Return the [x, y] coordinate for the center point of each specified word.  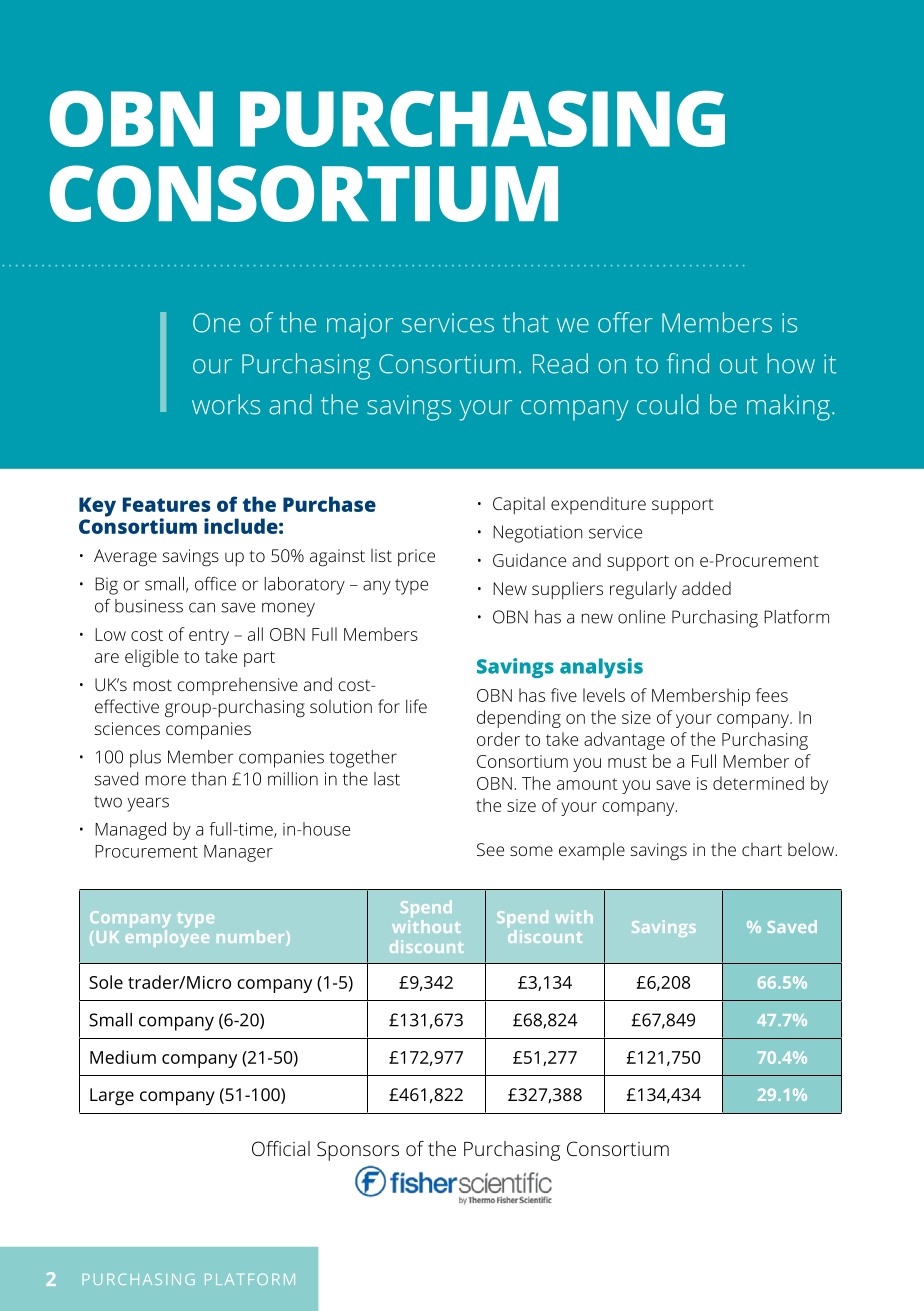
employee [167, 938]
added [706, 588]
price [416, 557]
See [490, 849]
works [226, 404]
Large [112, 1097]
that [526, 322]
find [688, 363]
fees [772, 695]
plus [145, 759]
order [498, 739]
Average [125, 558]
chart [762, 849]
